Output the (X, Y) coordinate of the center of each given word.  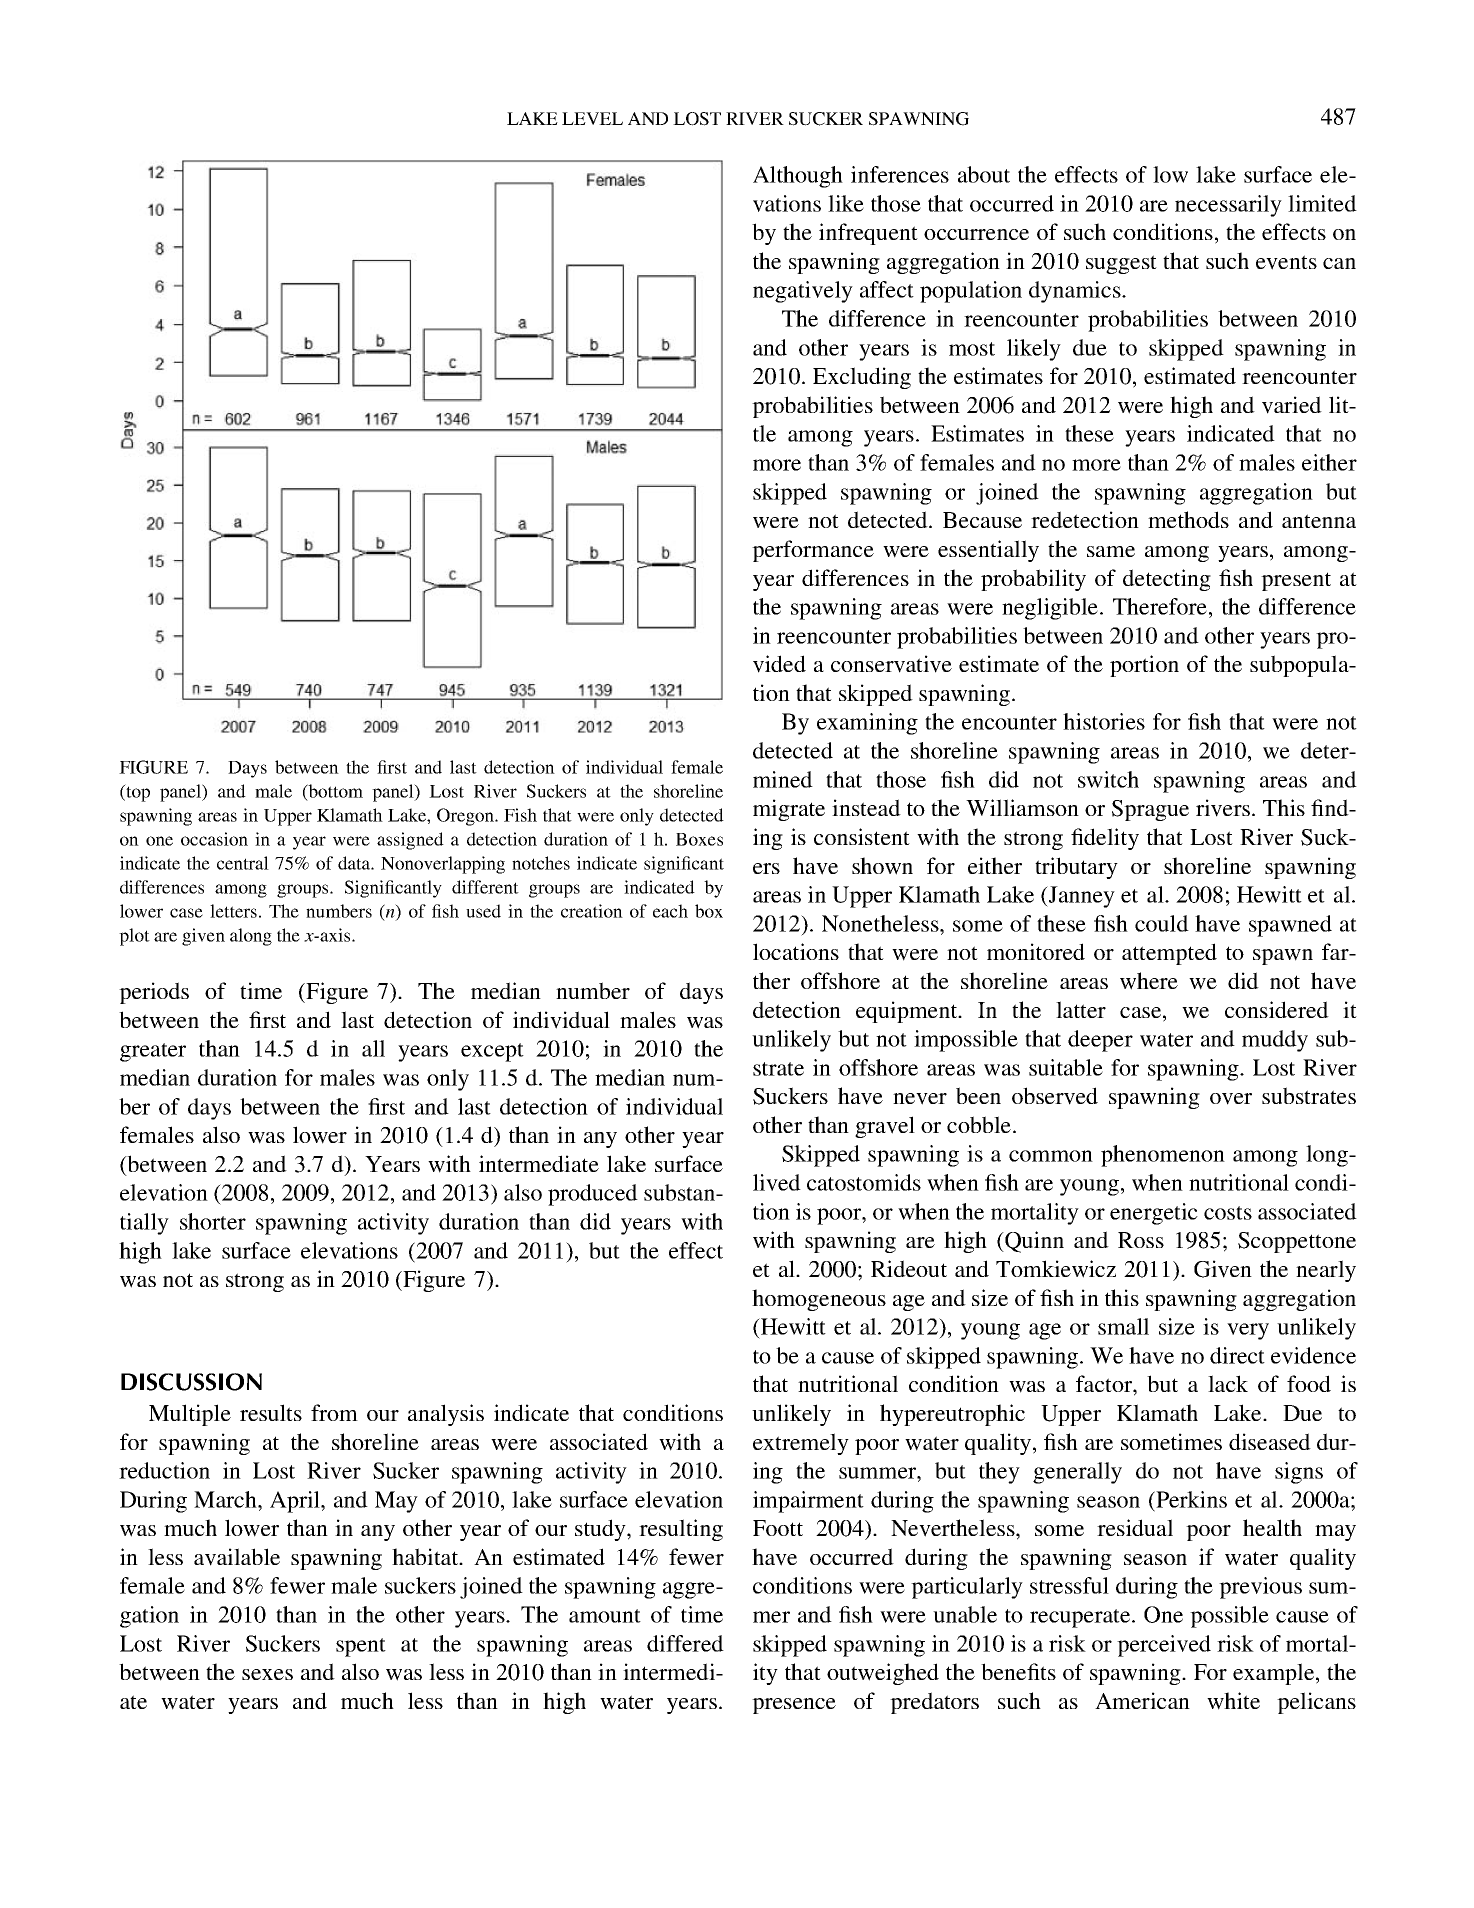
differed (685, 1643)
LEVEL (592, 118)
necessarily (1228, 206)
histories (1104, 721)
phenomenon (1163, 1156)
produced (593, 1195)
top (137, 793)
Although (798, 177)
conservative (891, 664)
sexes (267, 1674)
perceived (1164, 1646)
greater (153, 1052)
